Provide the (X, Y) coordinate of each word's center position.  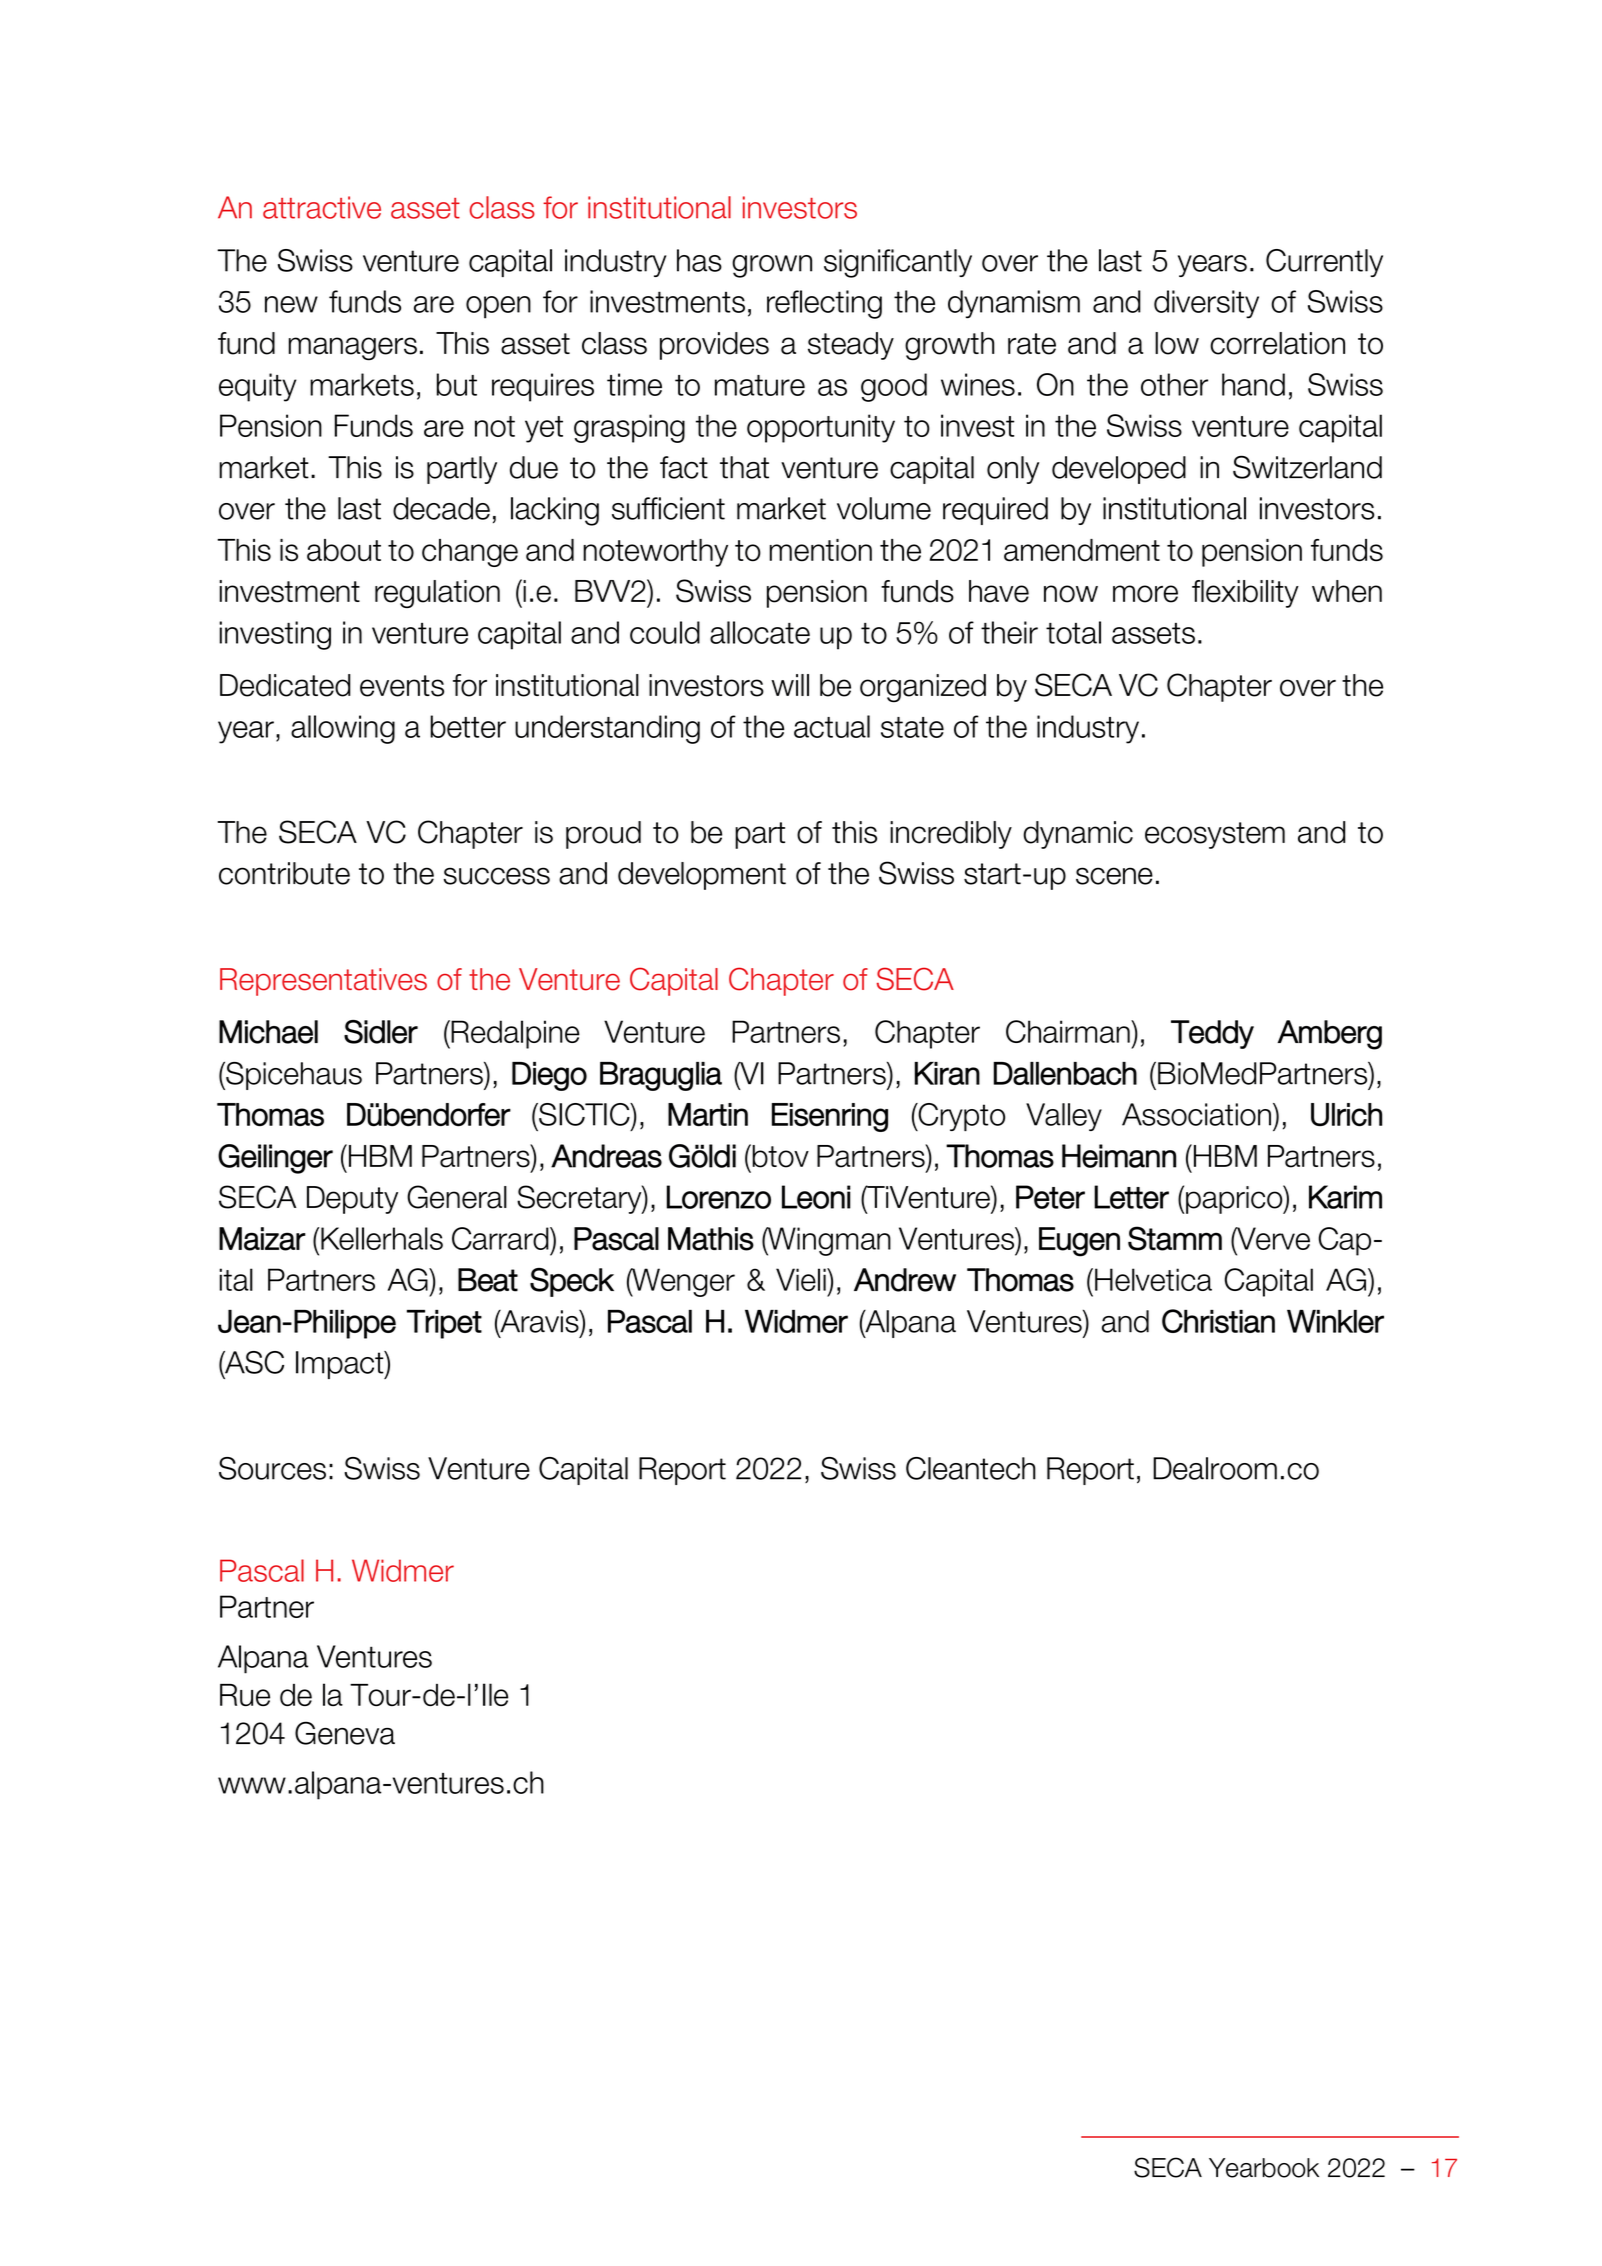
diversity (1206, 304)
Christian (1218, 1321)
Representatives (323, 982)
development (702, 876)
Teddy (1212, 1034)
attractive (322, 207)
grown (772, 266)
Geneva (345, 1733)
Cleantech (971, 1468)
